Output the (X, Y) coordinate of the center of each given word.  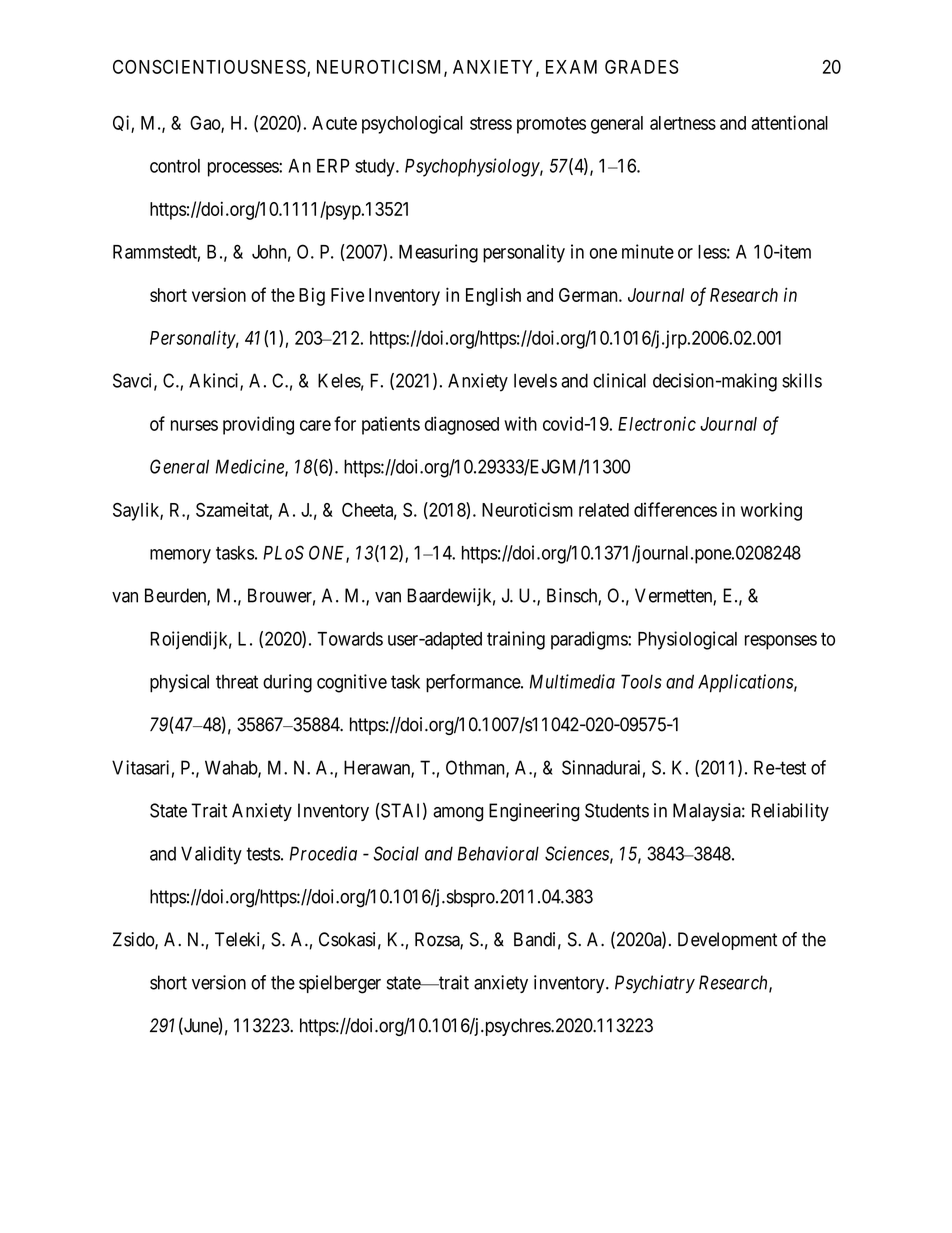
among (458, 814)
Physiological (687, 640)
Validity (211, 855)
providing (258, 425)
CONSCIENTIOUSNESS (209, 67)
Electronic (657, 423)
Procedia (323, 853)
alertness (683, 123)
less (712, 252)
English (493, 297)
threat (237, 682)
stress (491, 123)
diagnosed (462, 425)
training (516, 640)
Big (312, 296)
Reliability (790, 812)
